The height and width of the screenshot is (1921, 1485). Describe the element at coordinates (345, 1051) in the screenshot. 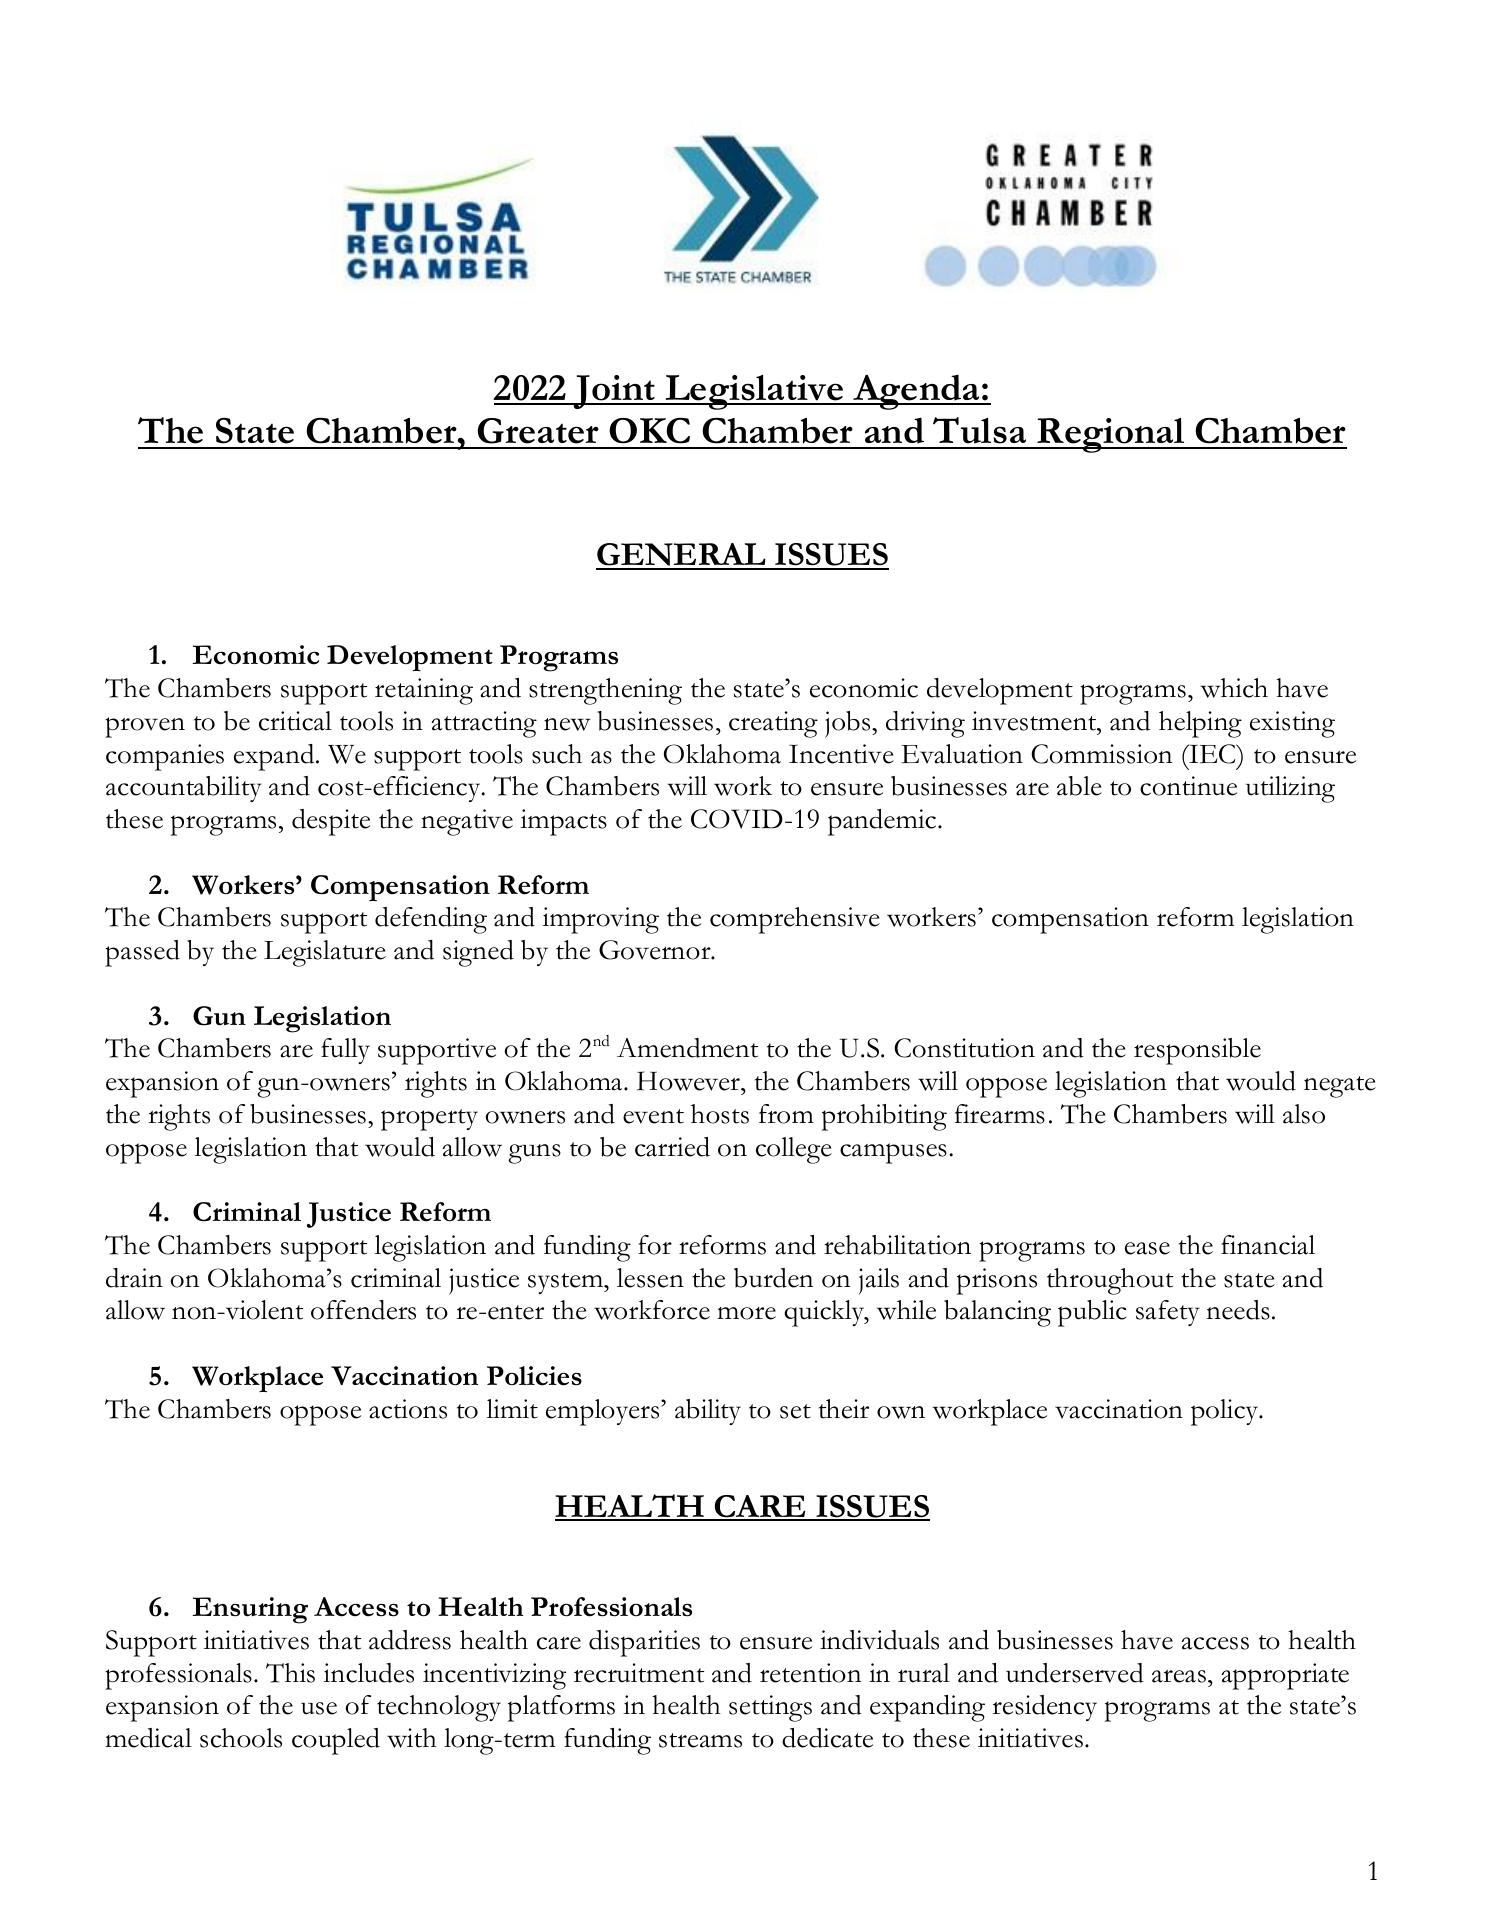

I see `fully` at that location.
